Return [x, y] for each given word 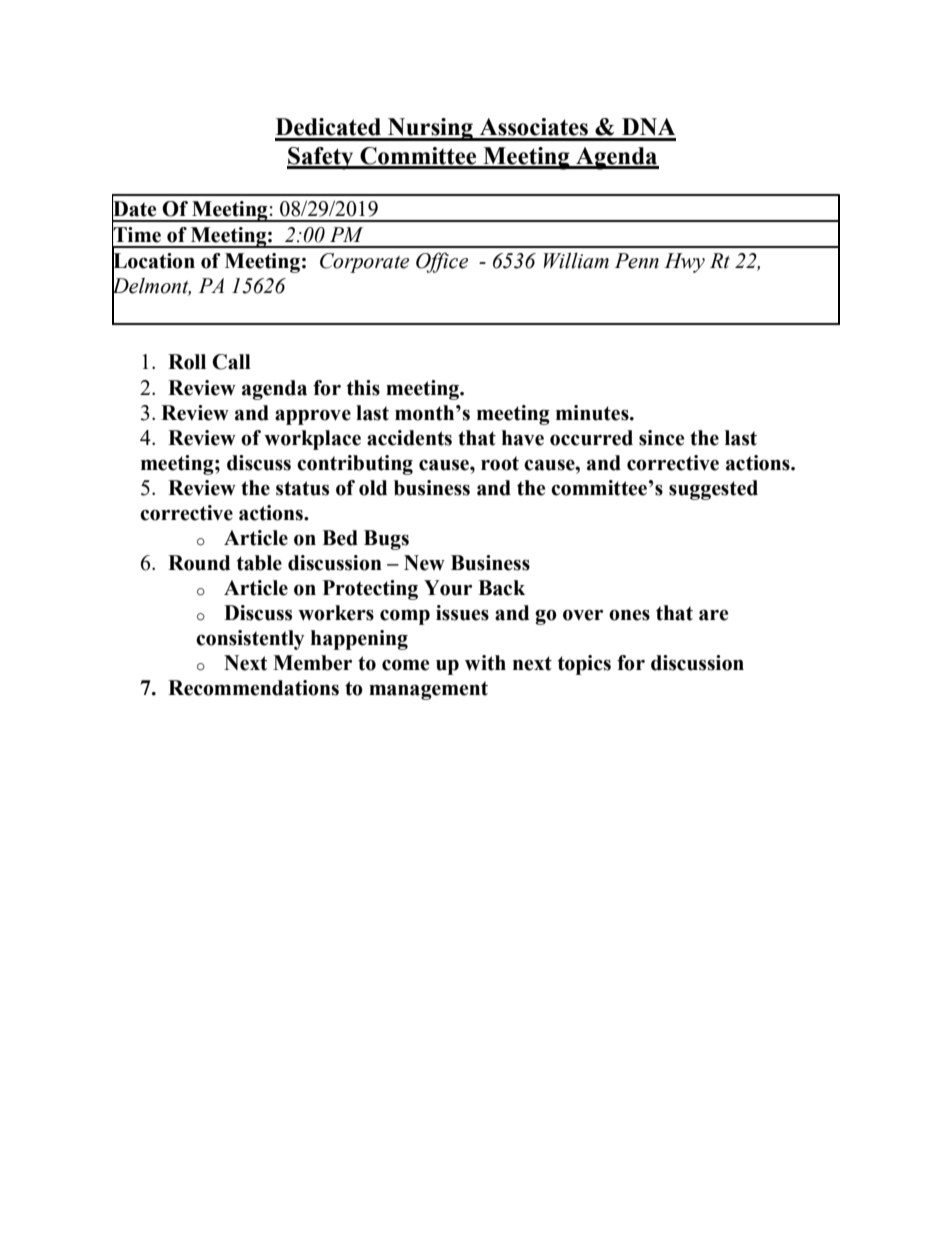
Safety [321, 158]
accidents [409, 438]
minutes [593, 413]
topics [584, 665]
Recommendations [253, 688]
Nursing [430, 129]
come [405, 665]
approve [313, 417]
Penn [637, 261]
